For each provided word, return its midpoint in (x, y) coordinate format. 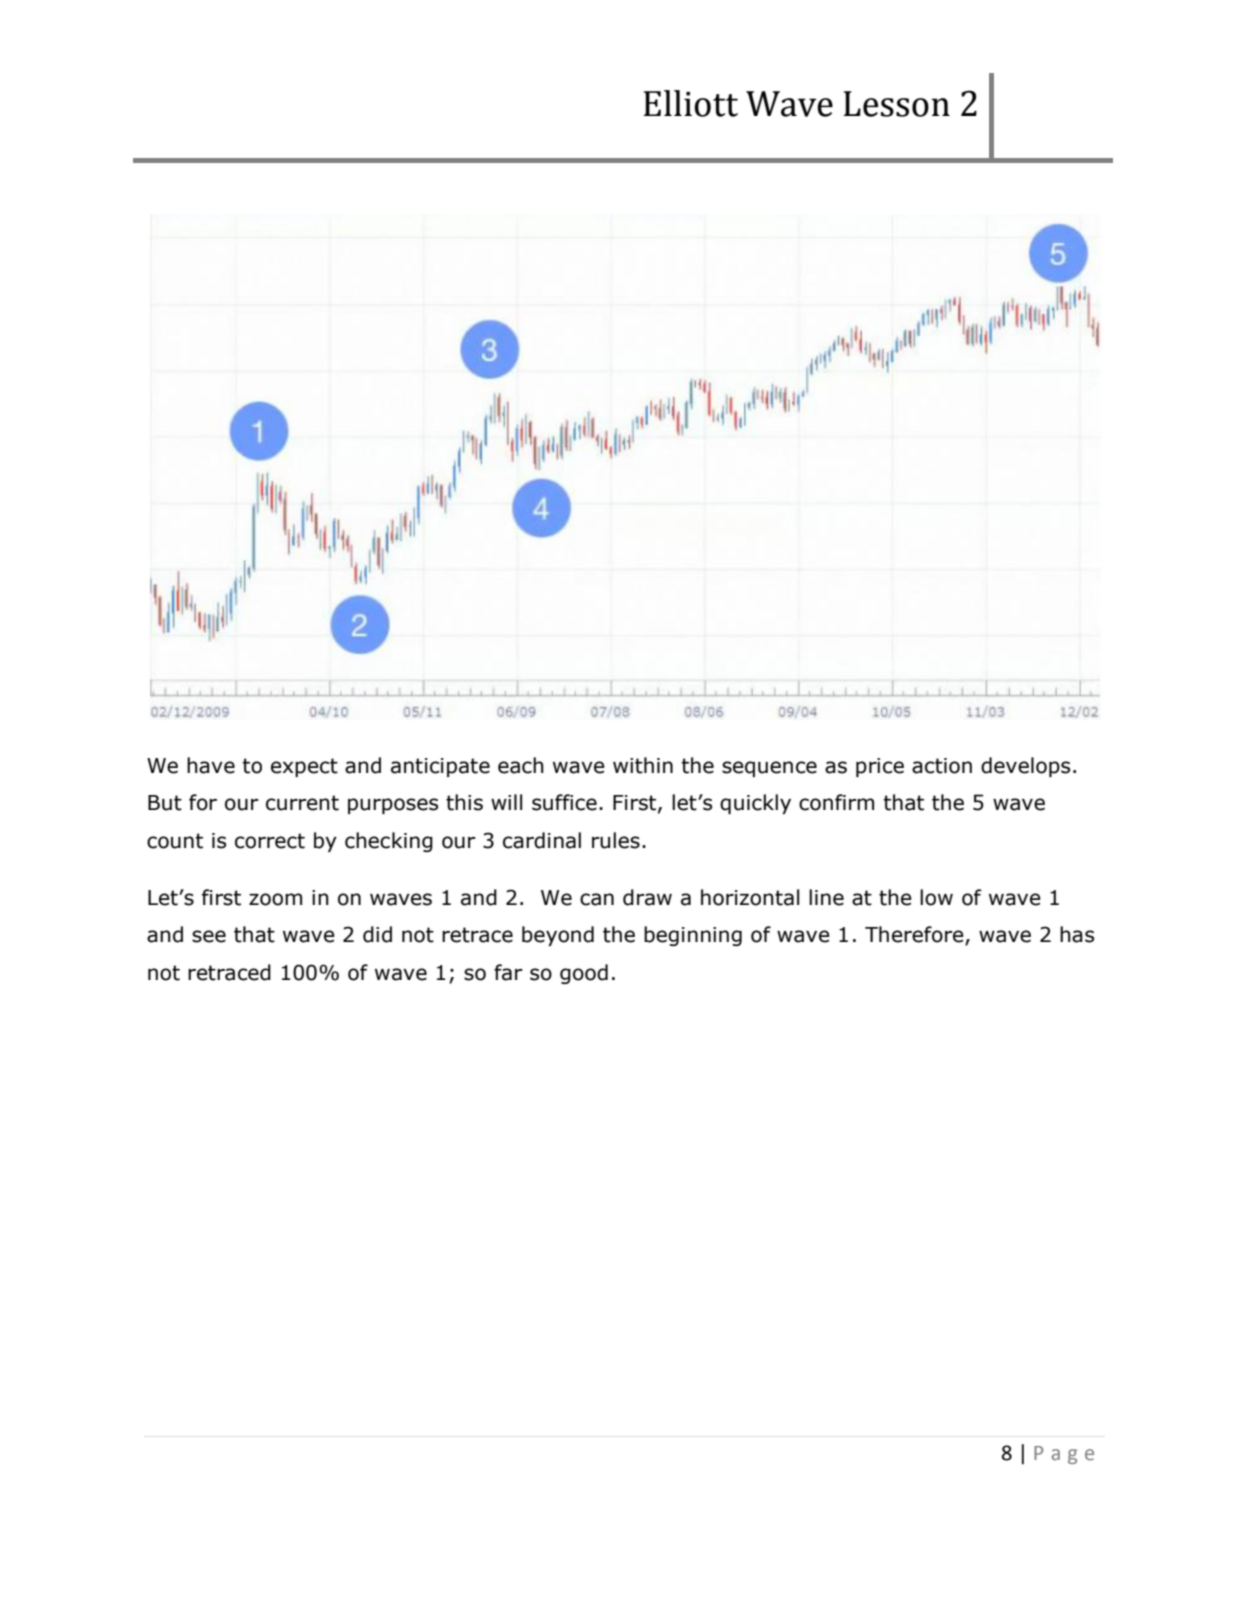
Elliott (690, 103)
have (211, 765)
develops (1025, 767)
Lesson (896, 104)
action (942, 766)
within (643, 765)
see (209, 936)
